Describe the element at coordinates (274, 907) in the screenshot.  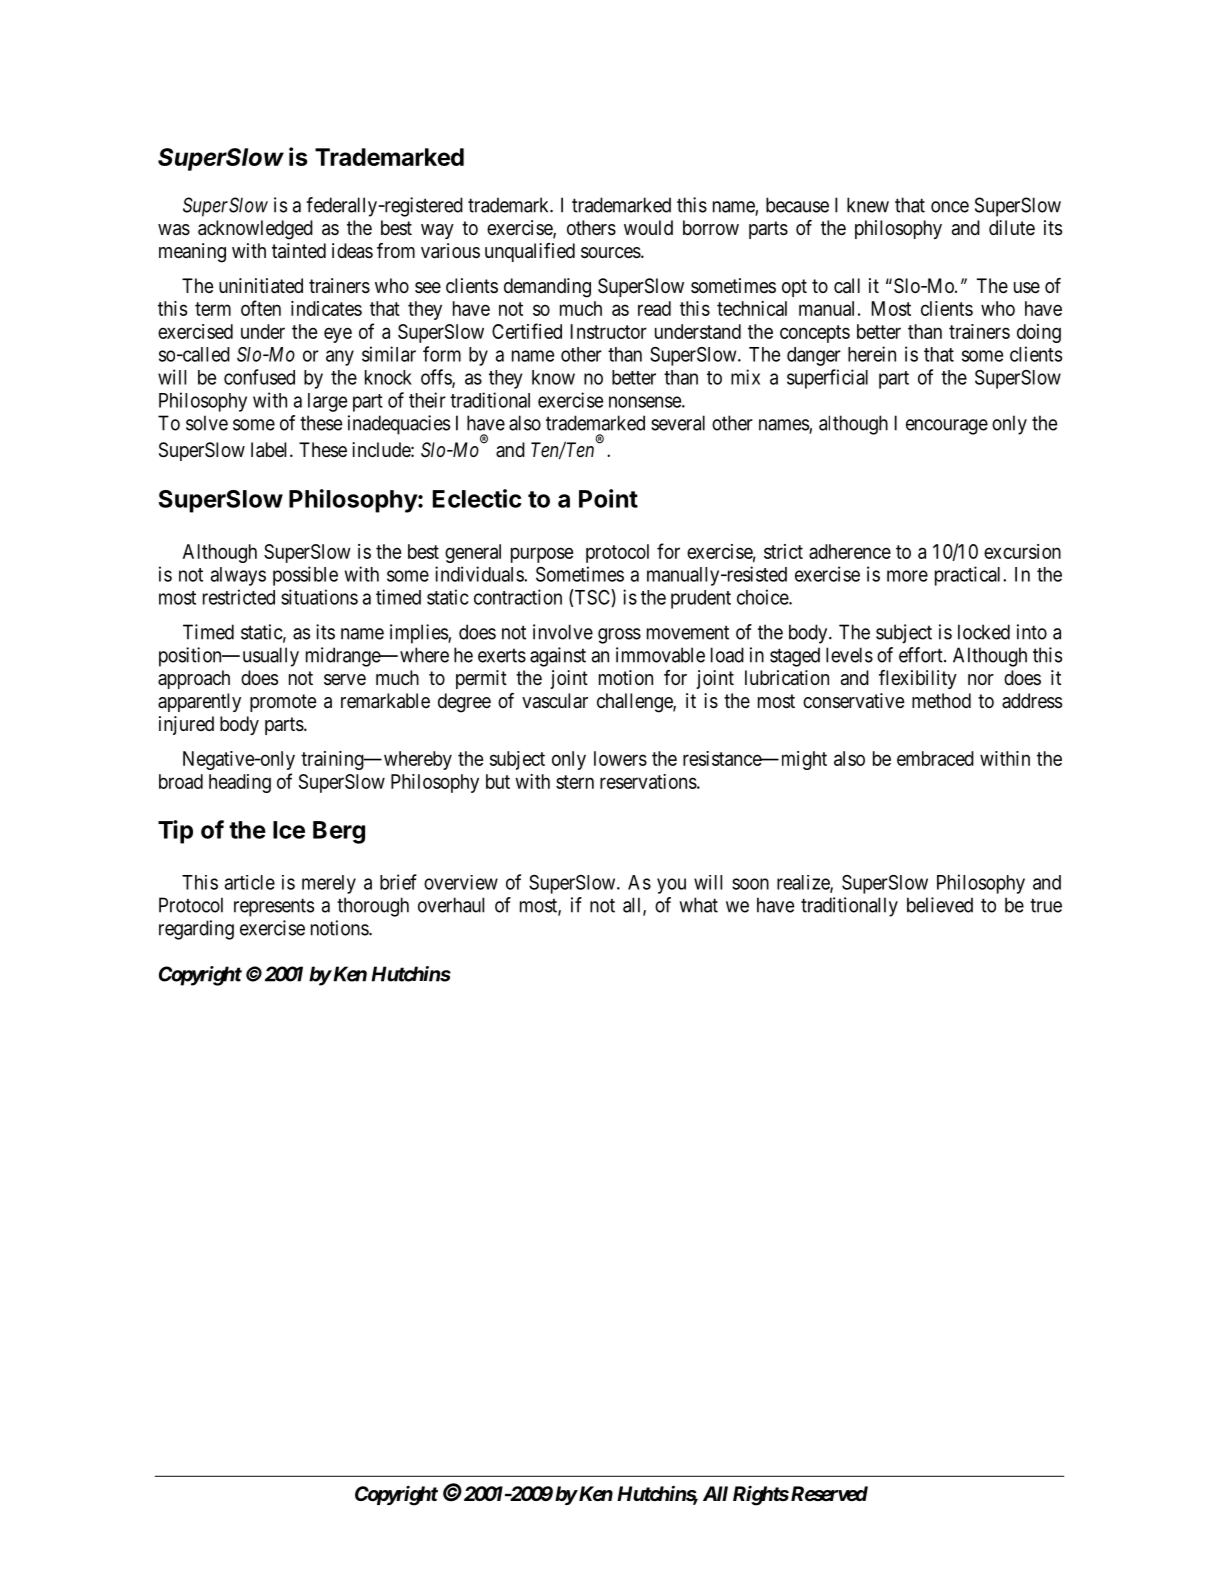
I see `represents` at that location.
